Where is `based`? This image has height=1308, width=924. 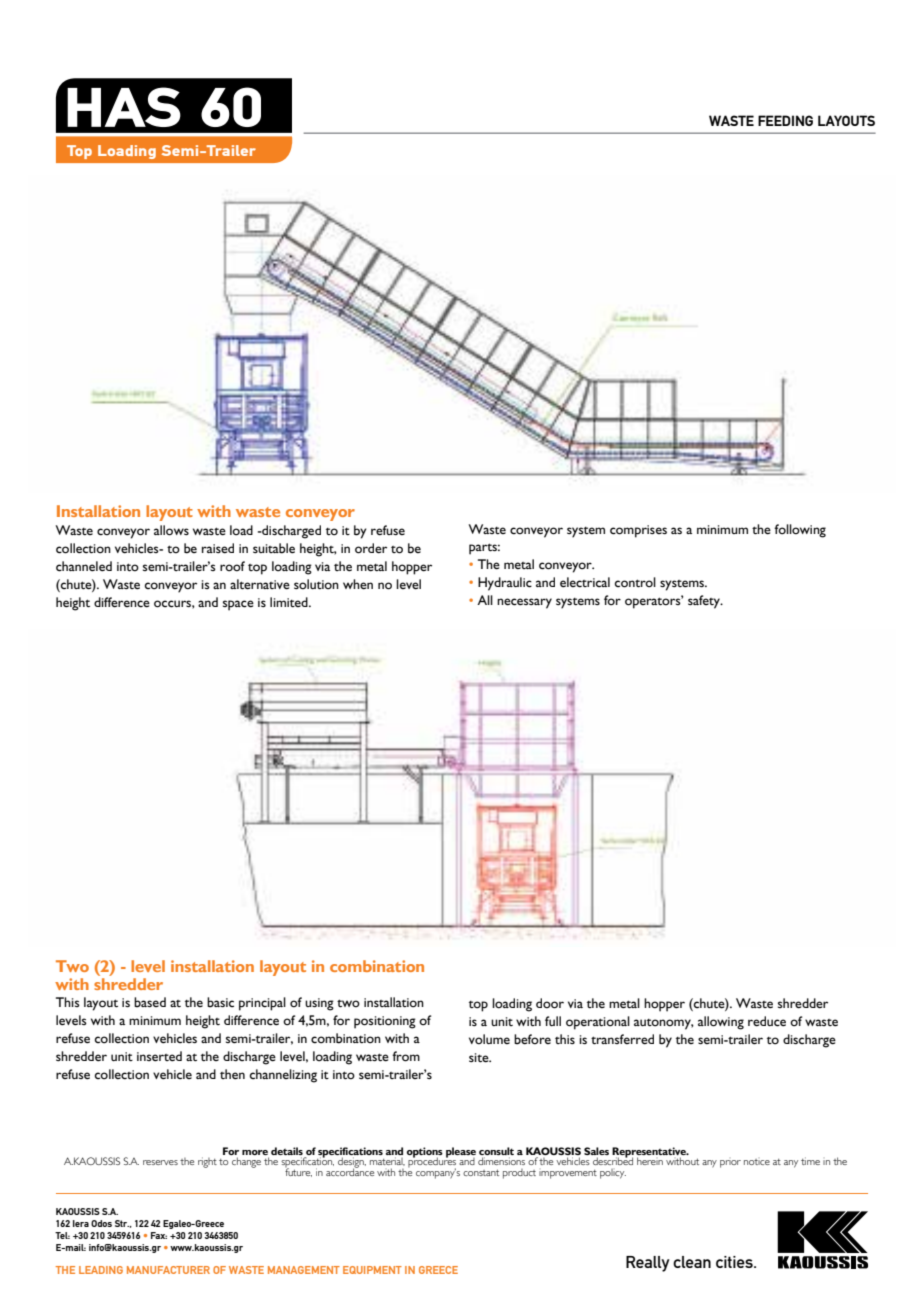 based is located at coordinates (150, 1002).
